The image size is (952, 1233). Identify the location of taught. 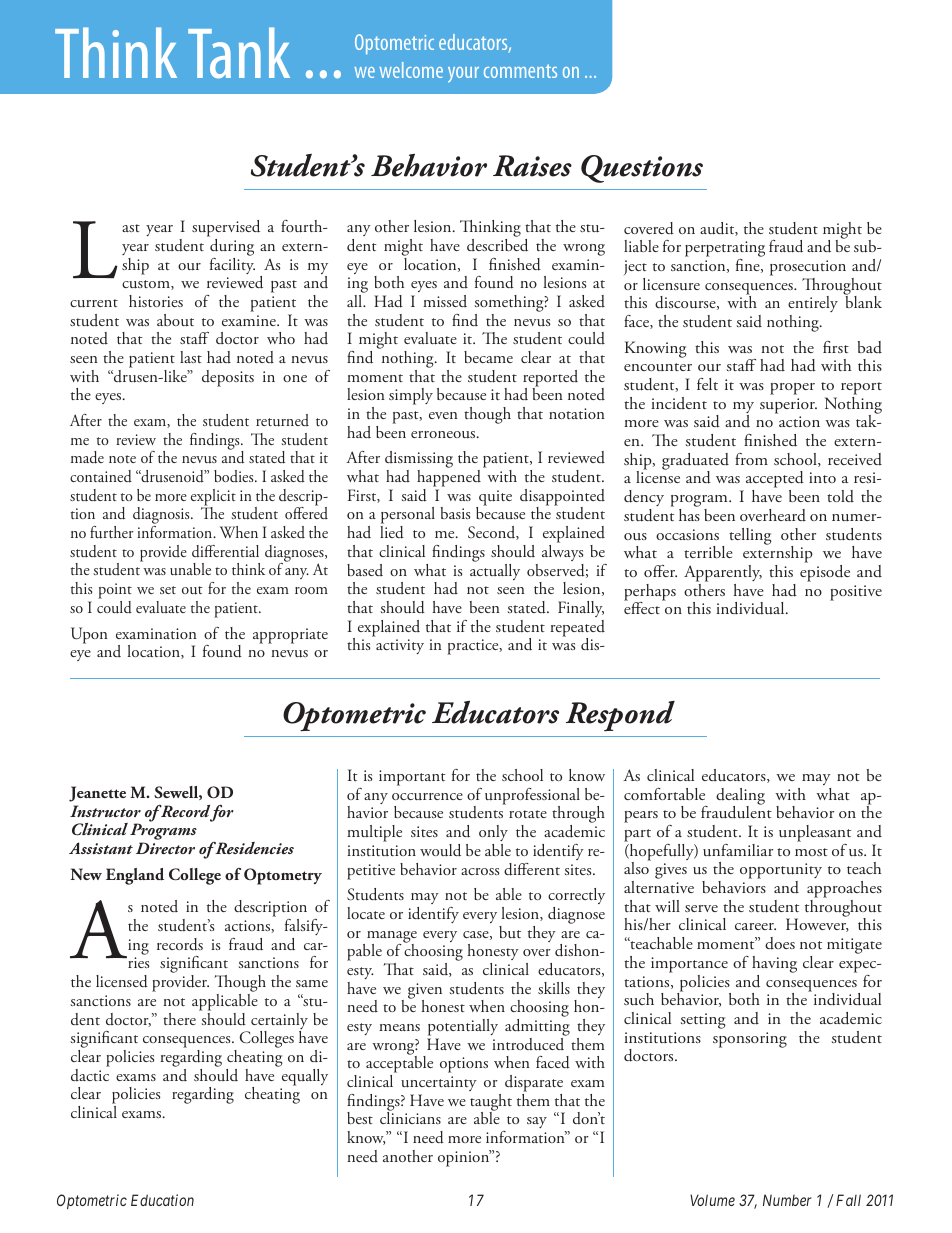
(491, 1103).
